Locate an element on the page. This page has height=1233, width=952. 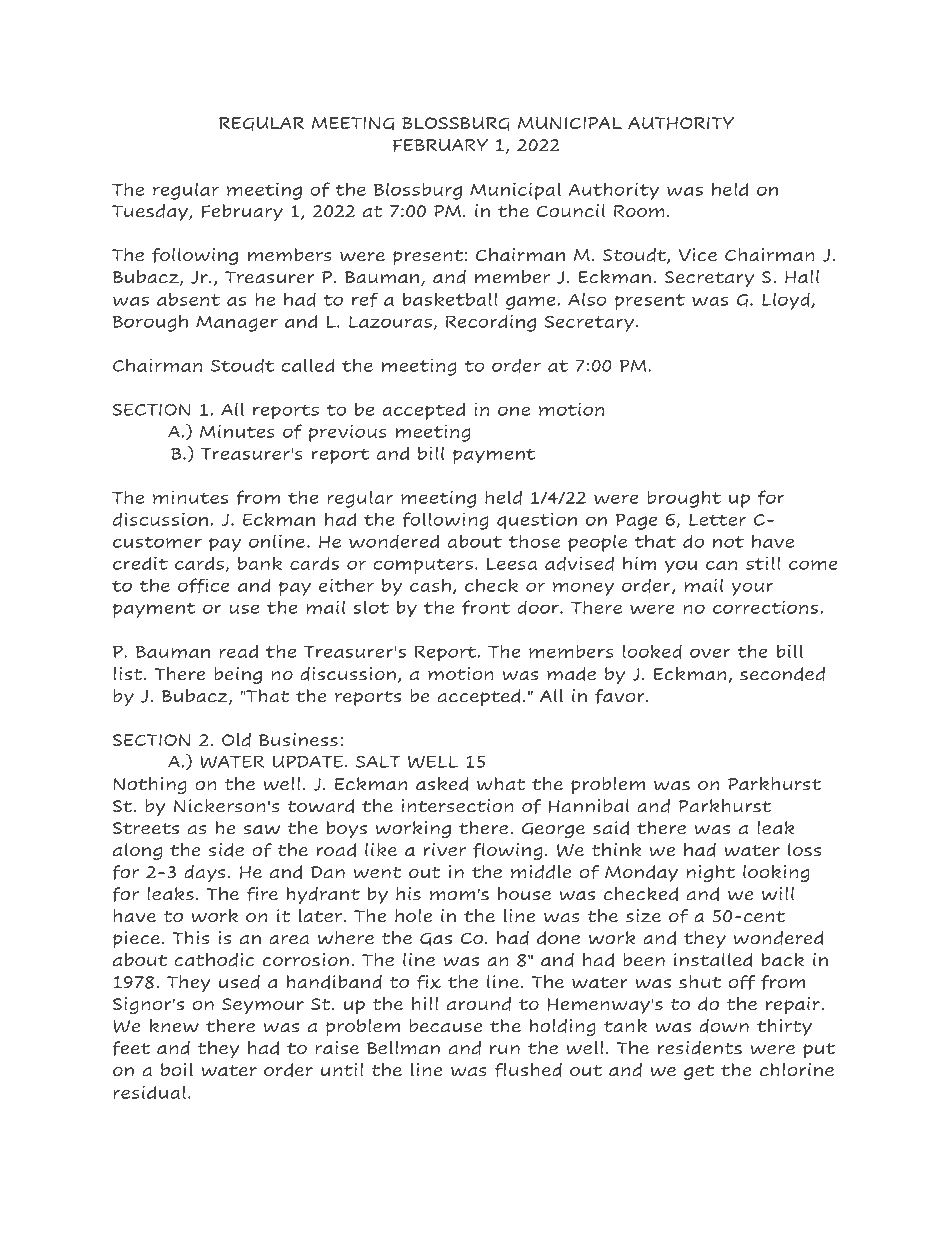
over is located at coordinates (710, 653).
